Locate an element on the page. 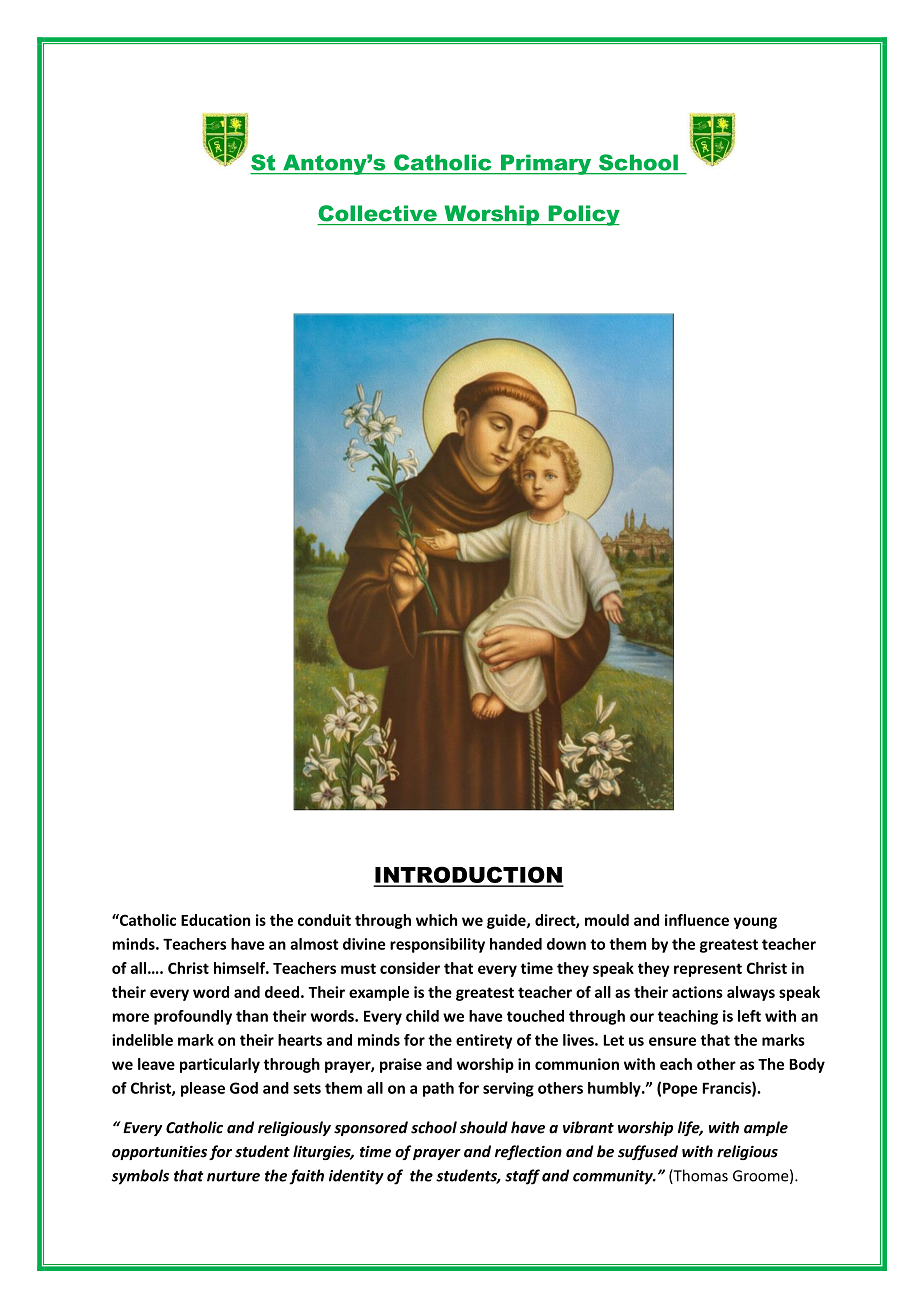  Education is located at coordinates (215, 920).
